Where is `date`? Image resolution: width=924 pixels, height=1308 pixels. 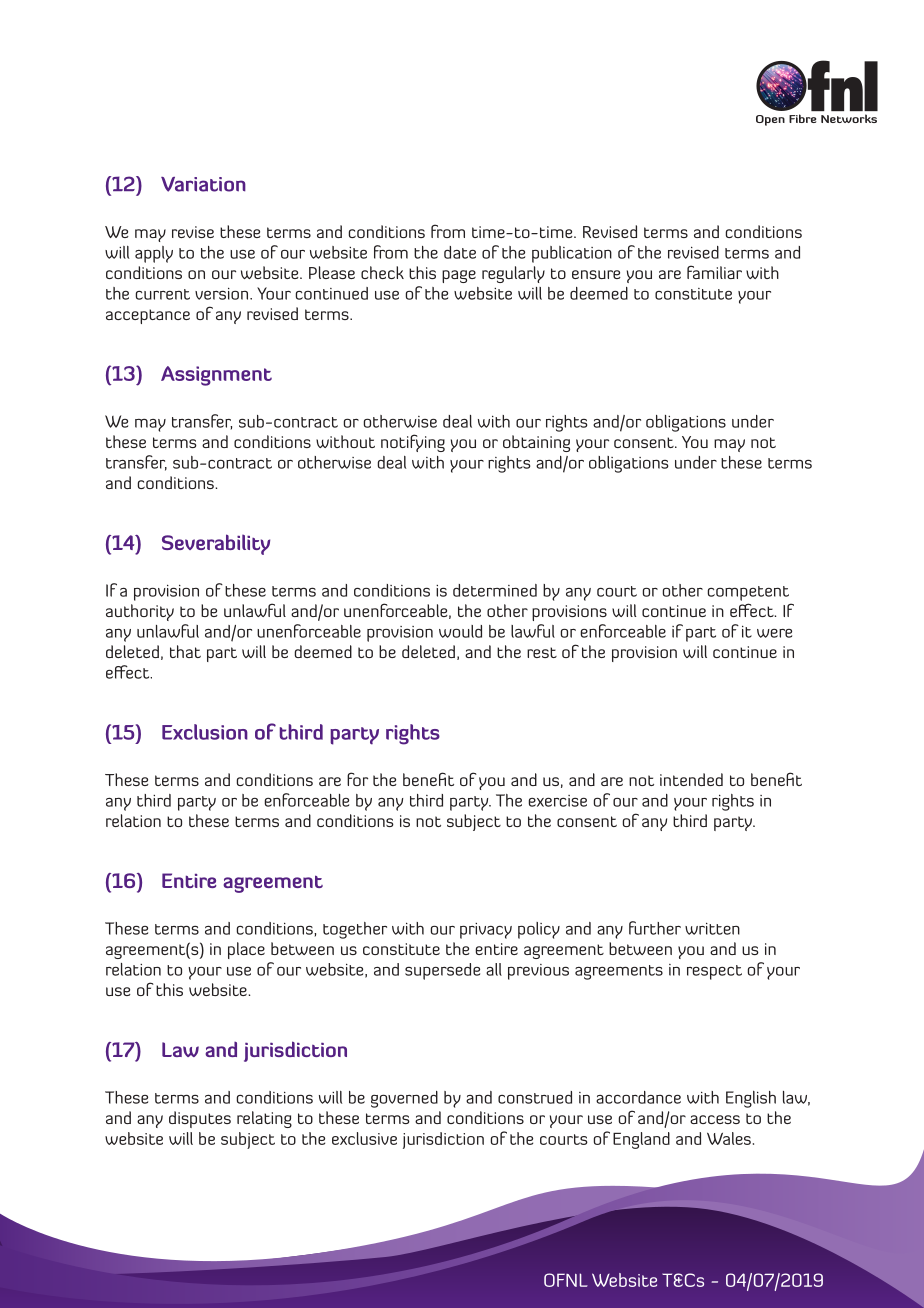
date is located at coordinates (460, 252).
